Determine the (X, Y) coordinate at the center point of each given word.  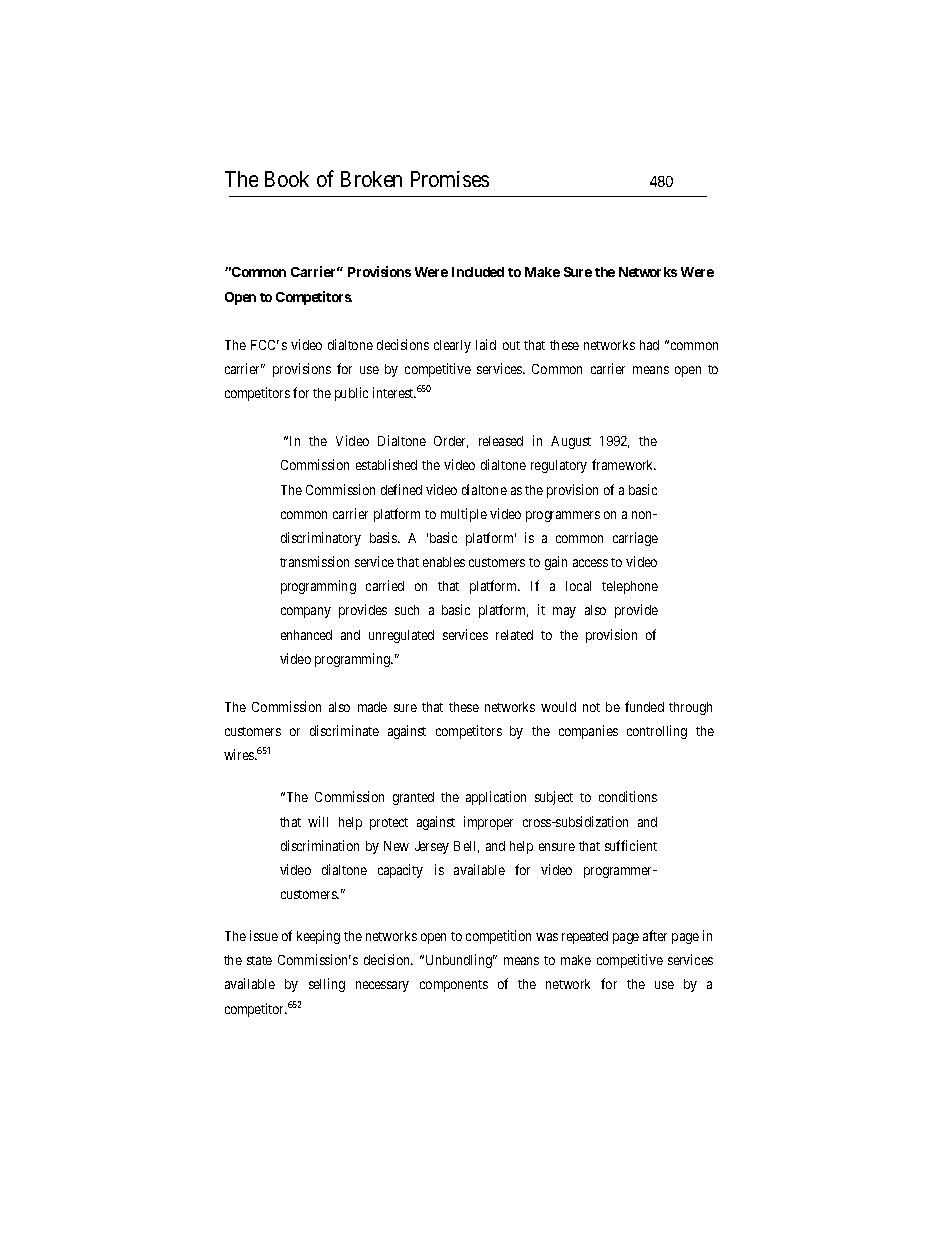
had (649, 345)
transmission (314, 561)
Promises (450, 179)
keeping (318, 937)
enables (444, 562)
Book (287, 179)
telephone (630, 587)
